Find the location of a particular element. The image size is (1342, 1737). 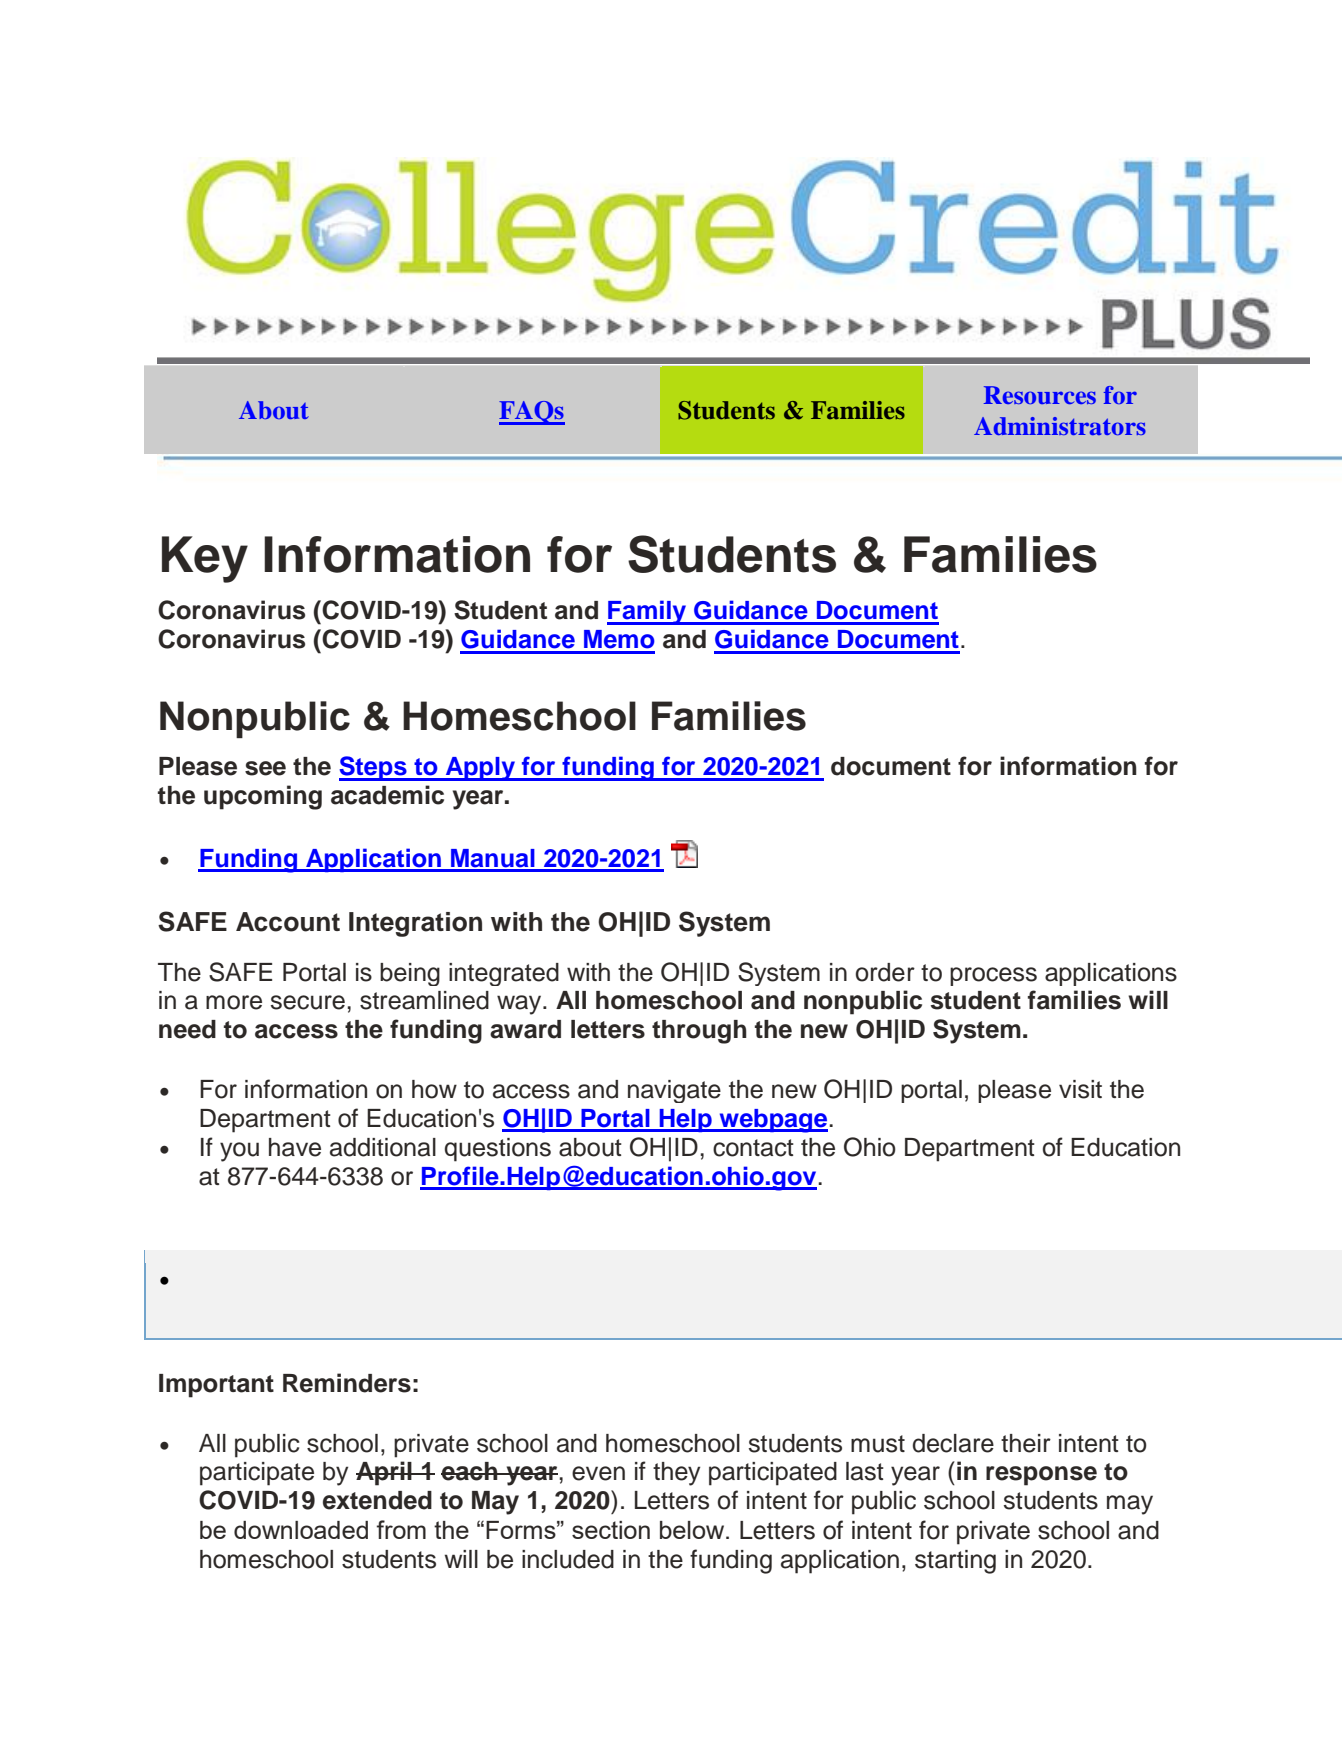

starting is located at coordinates (955, 1562).
